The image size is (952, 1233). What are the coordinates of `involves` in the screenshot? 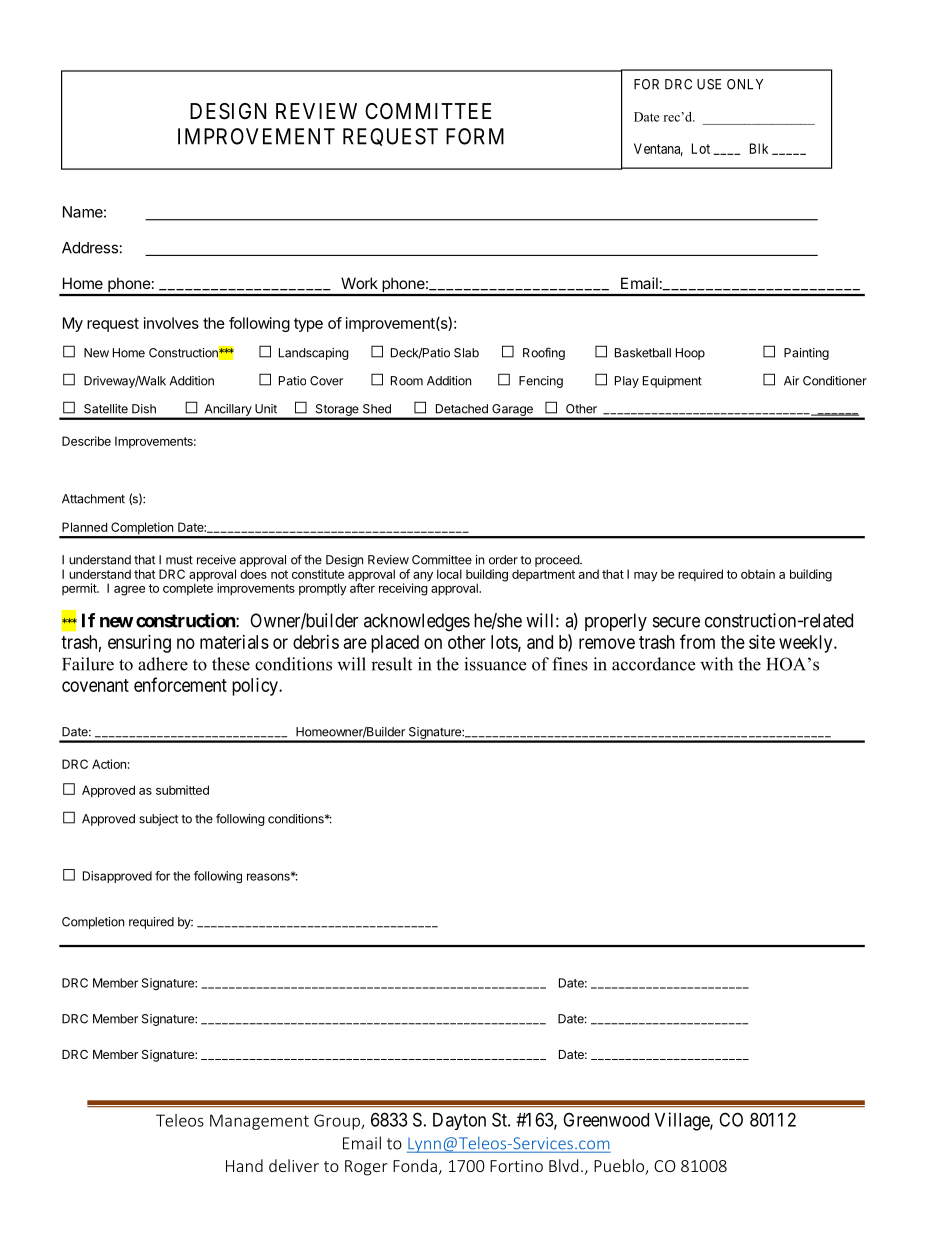 It's located at (171, 323).
